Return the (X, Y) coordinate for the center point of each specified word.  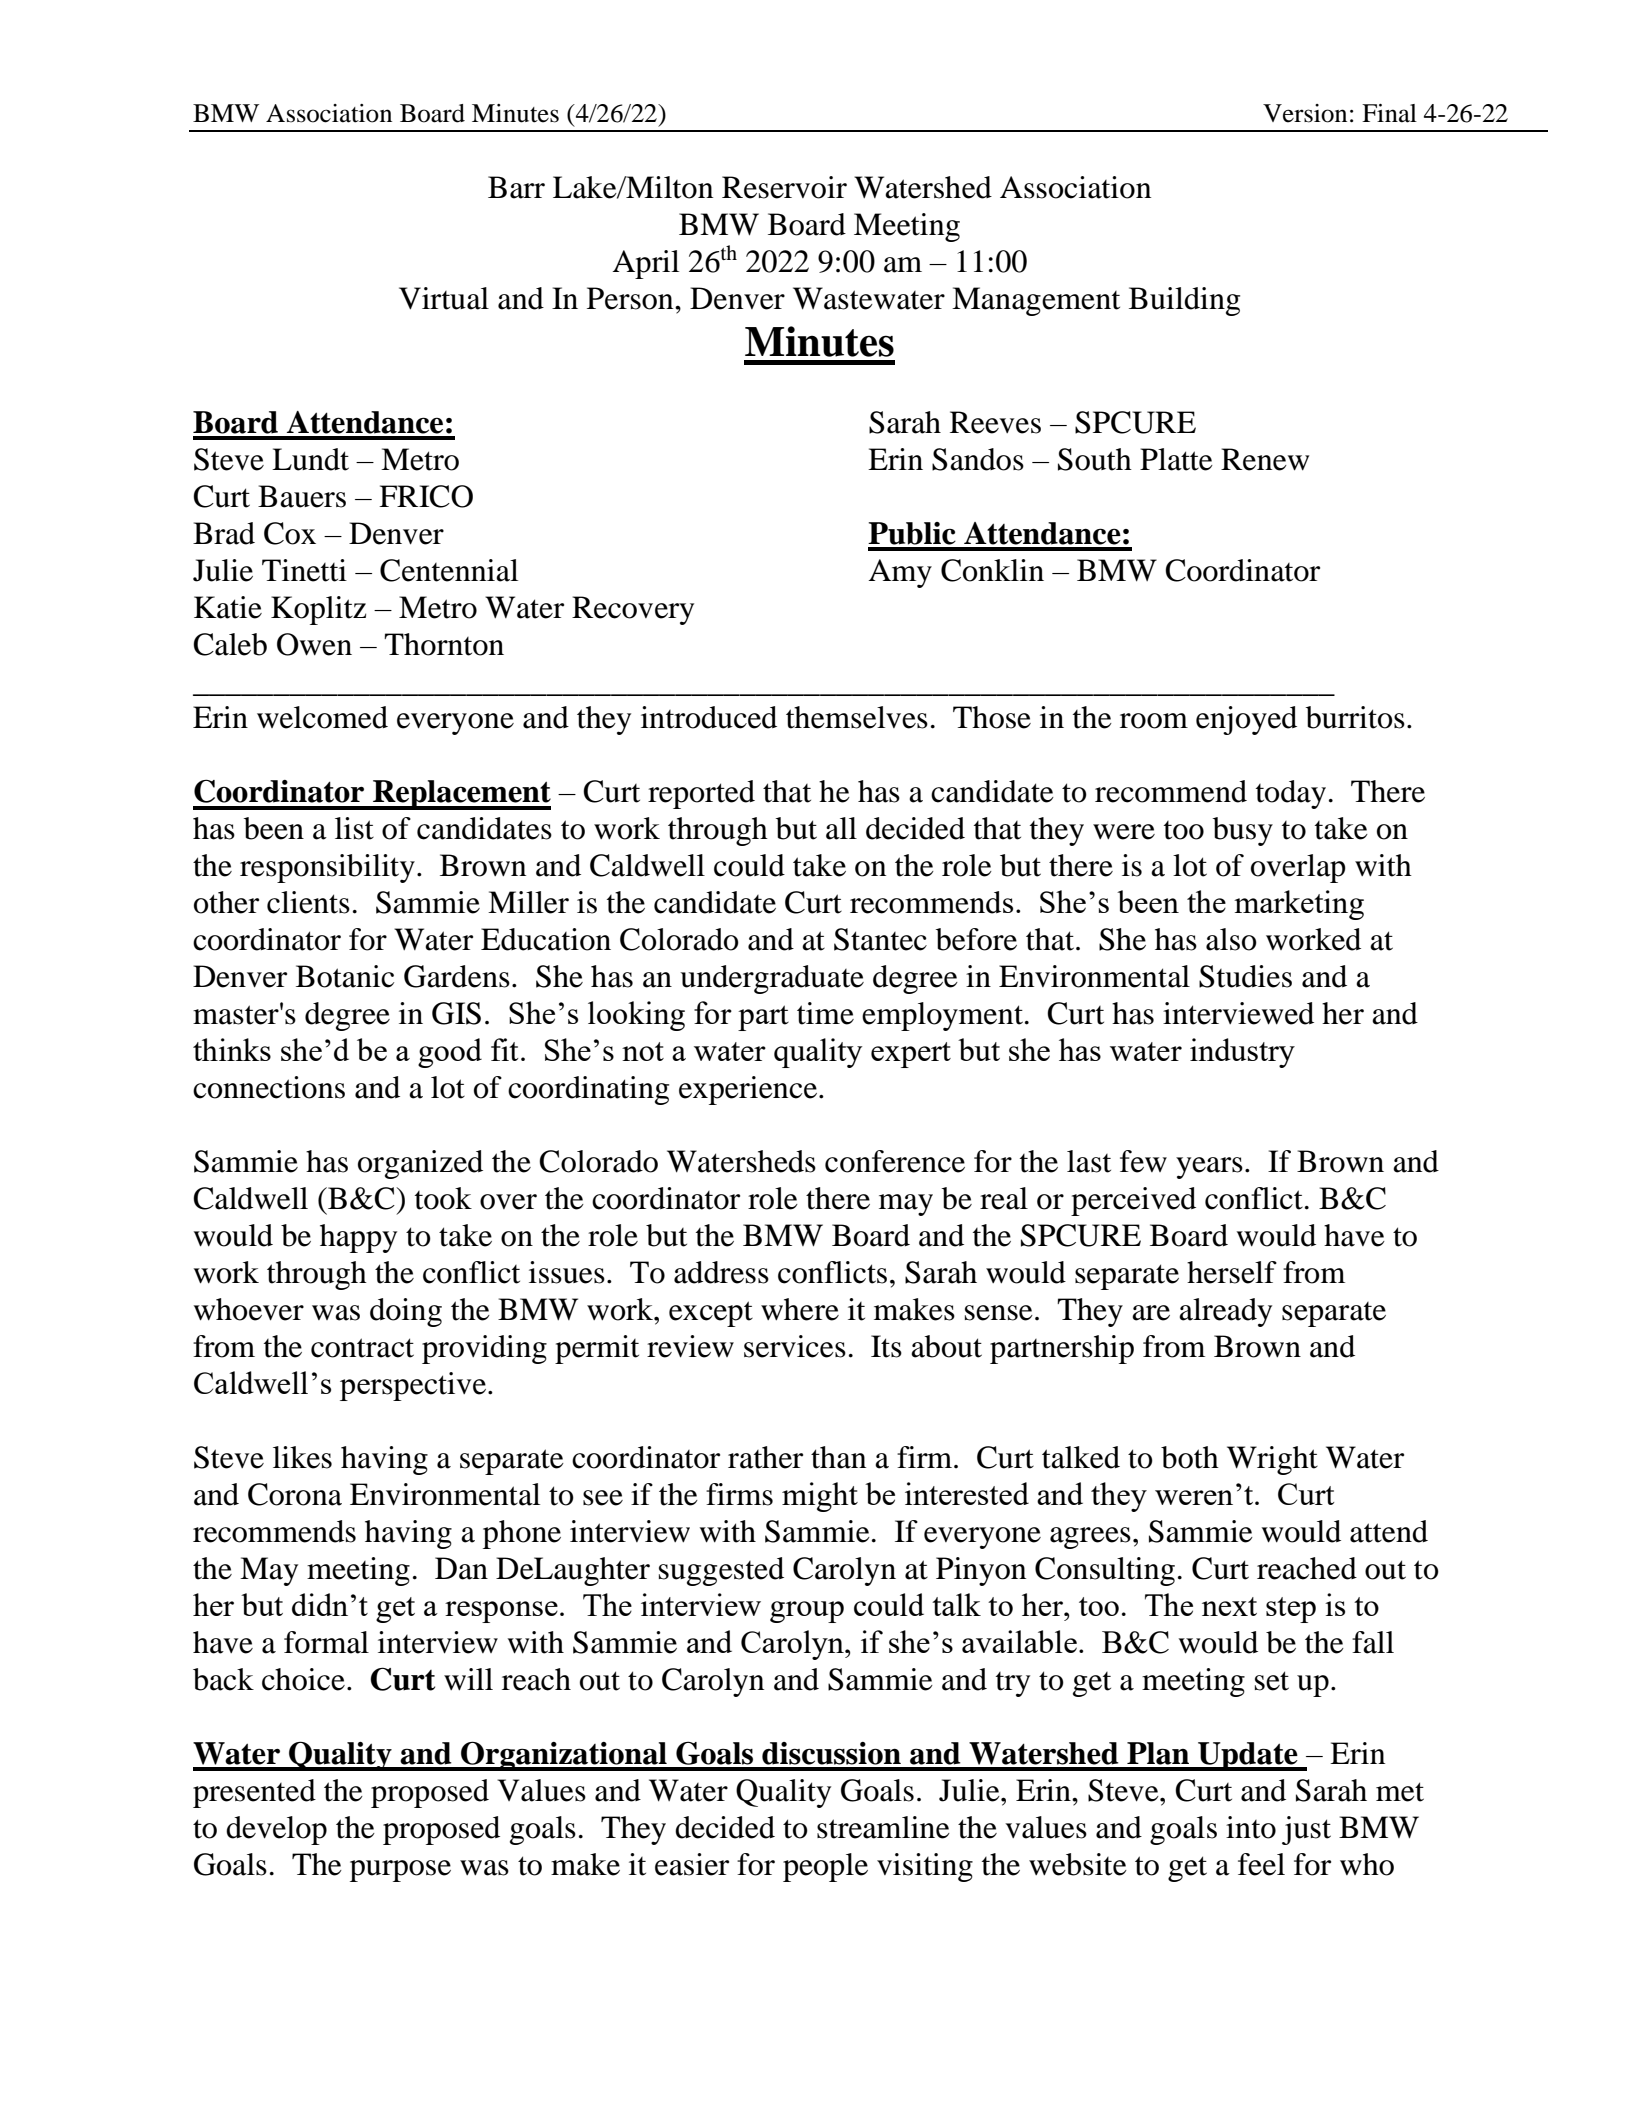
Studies (1245, 976)
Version (1305, 113)
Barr (516, 187)
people (825, 1867)
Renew (1265, 459)
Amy (900, 573)
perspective (413, 1386)
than (838, 1457)
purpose (400, 1871)
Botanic (345, 976)
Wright (1272, 1460)
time (825, 1013)
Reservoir (784, 187)
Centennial (449, 570)
